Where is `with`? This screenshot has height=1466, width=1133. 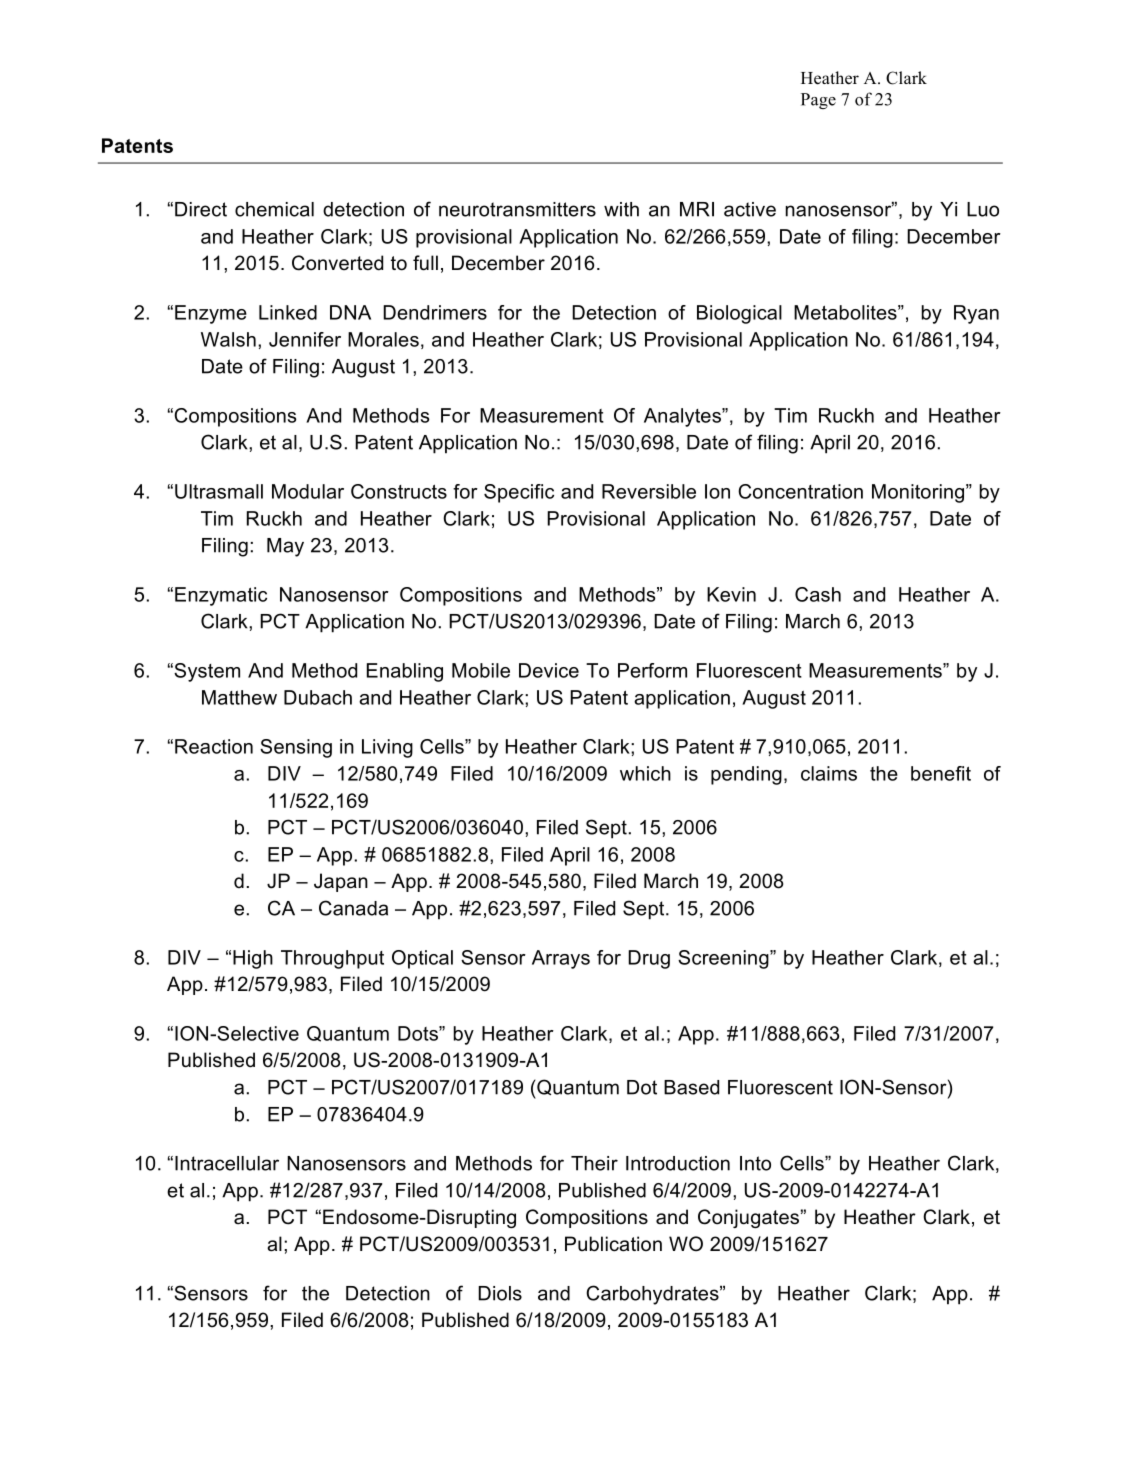 with is located at coordinates (621, 209).
